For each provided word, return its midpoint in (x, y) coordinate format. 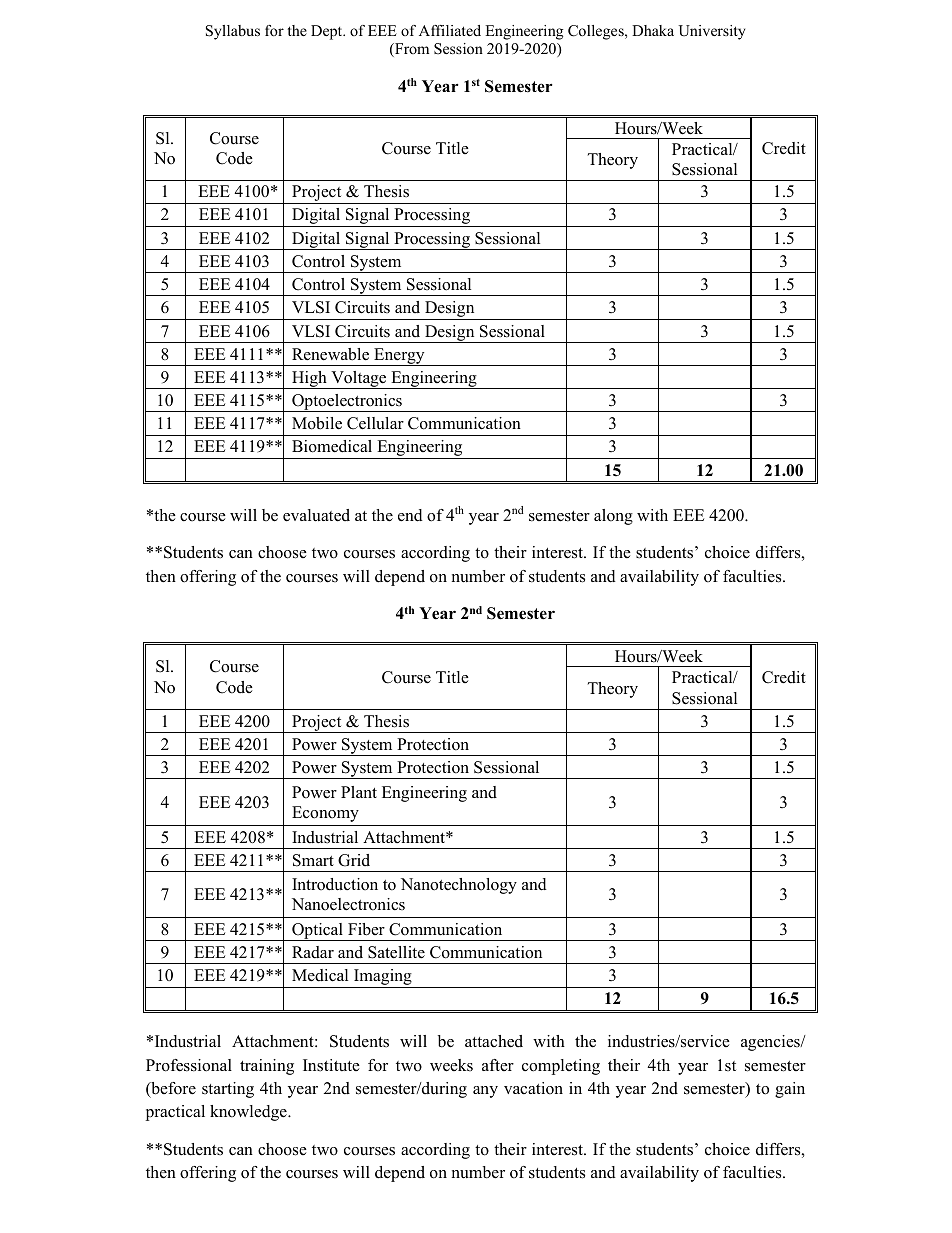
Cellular (375, 423)
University (711, 32)
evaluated (316, 515)
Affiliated (450, 30)
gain (790, 1090)
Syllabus (233, 32)
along (613, 517)
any (485, 1092)
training (267, 1067)
